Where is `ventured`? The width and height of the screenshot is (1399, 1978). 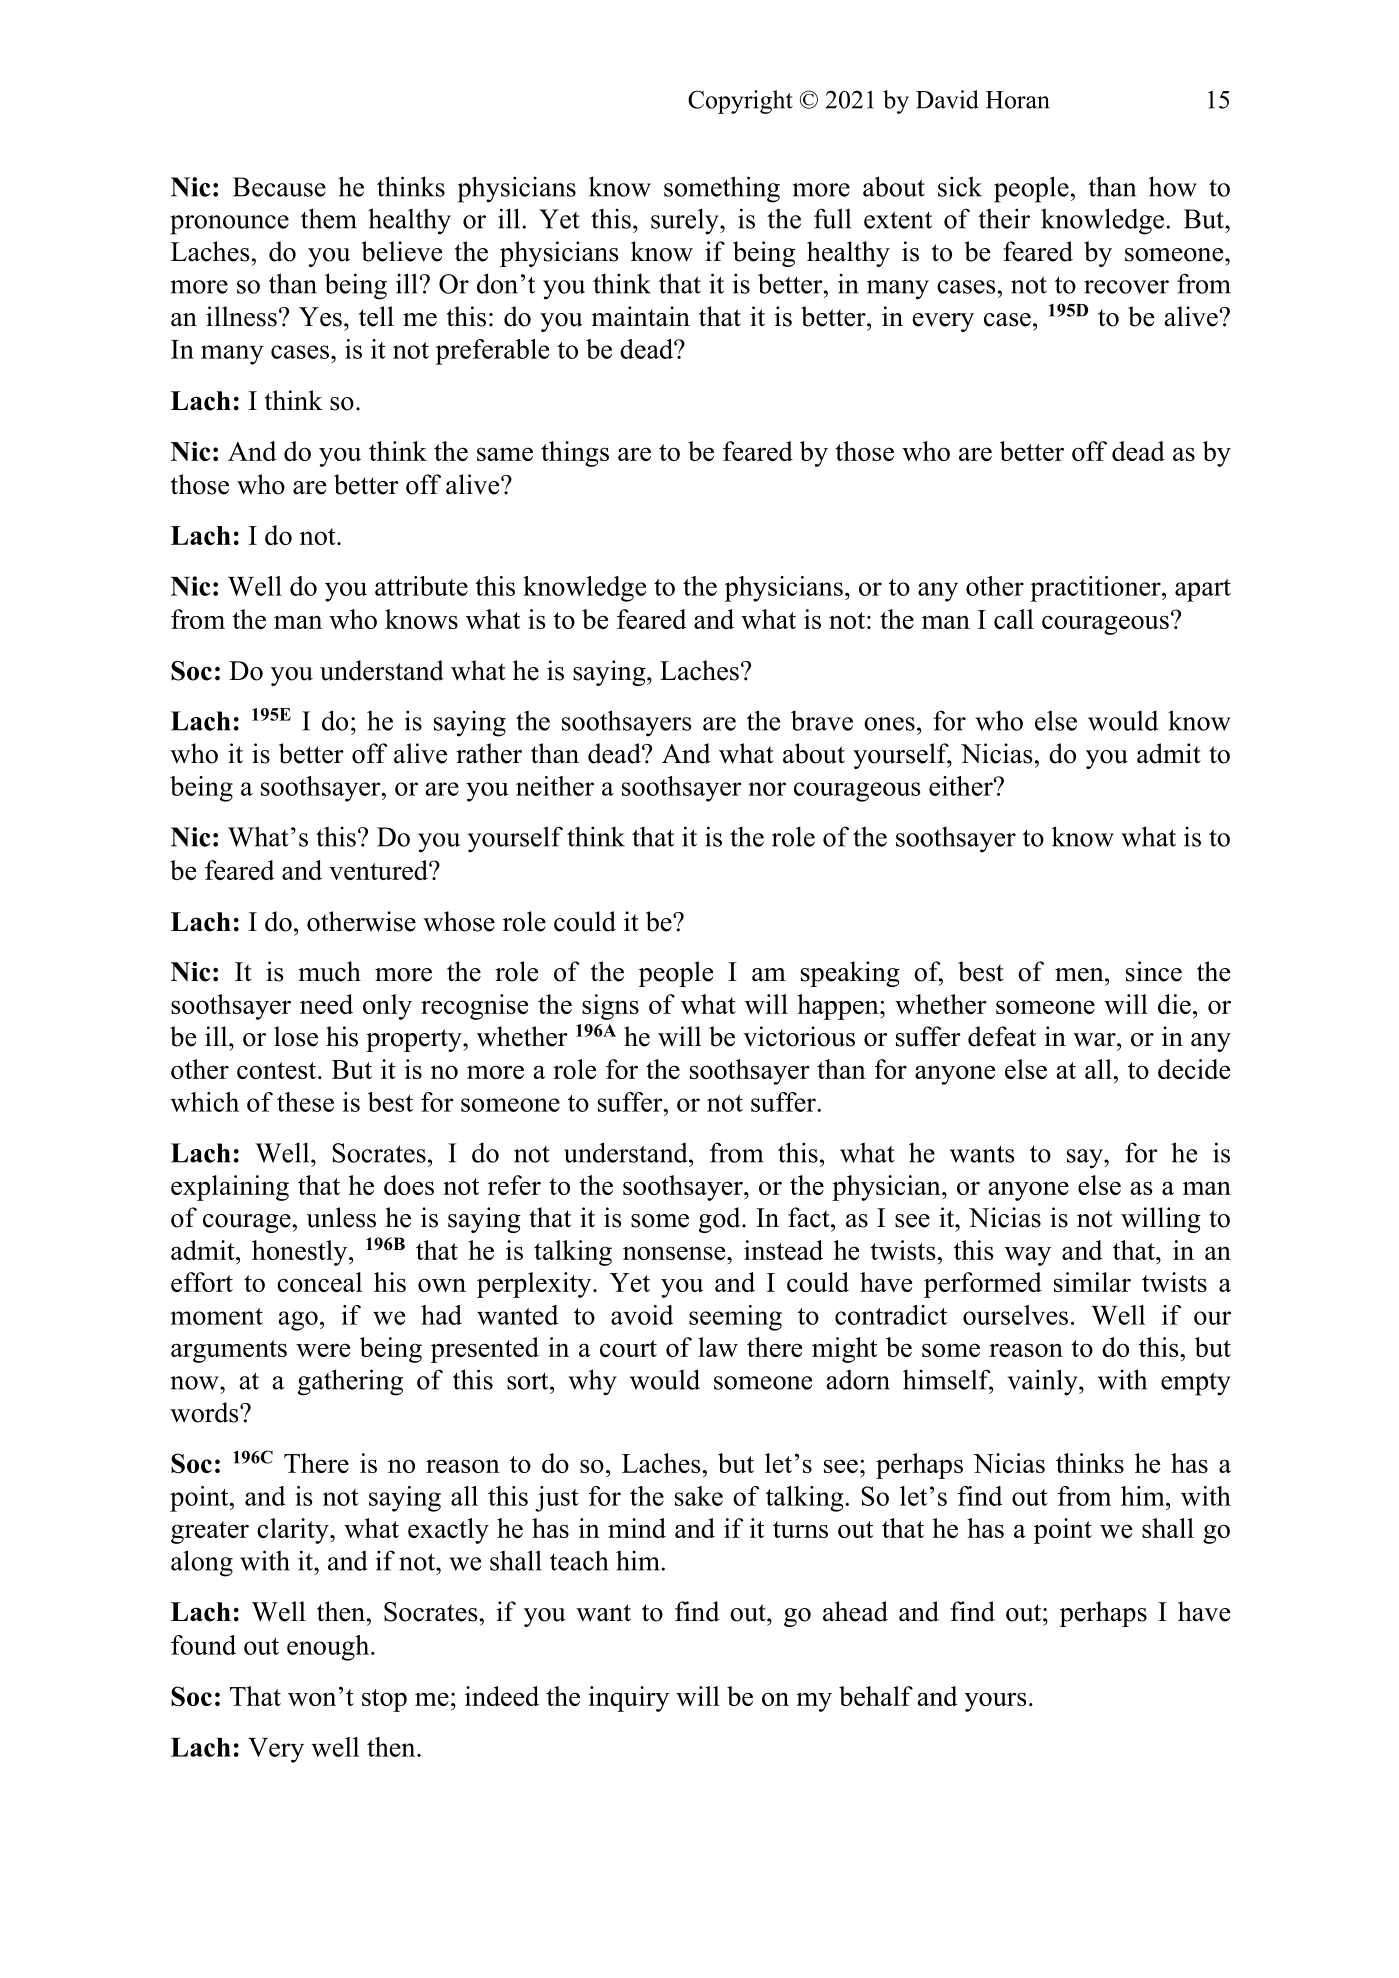
ventured is located at coordinates (379, 870).
